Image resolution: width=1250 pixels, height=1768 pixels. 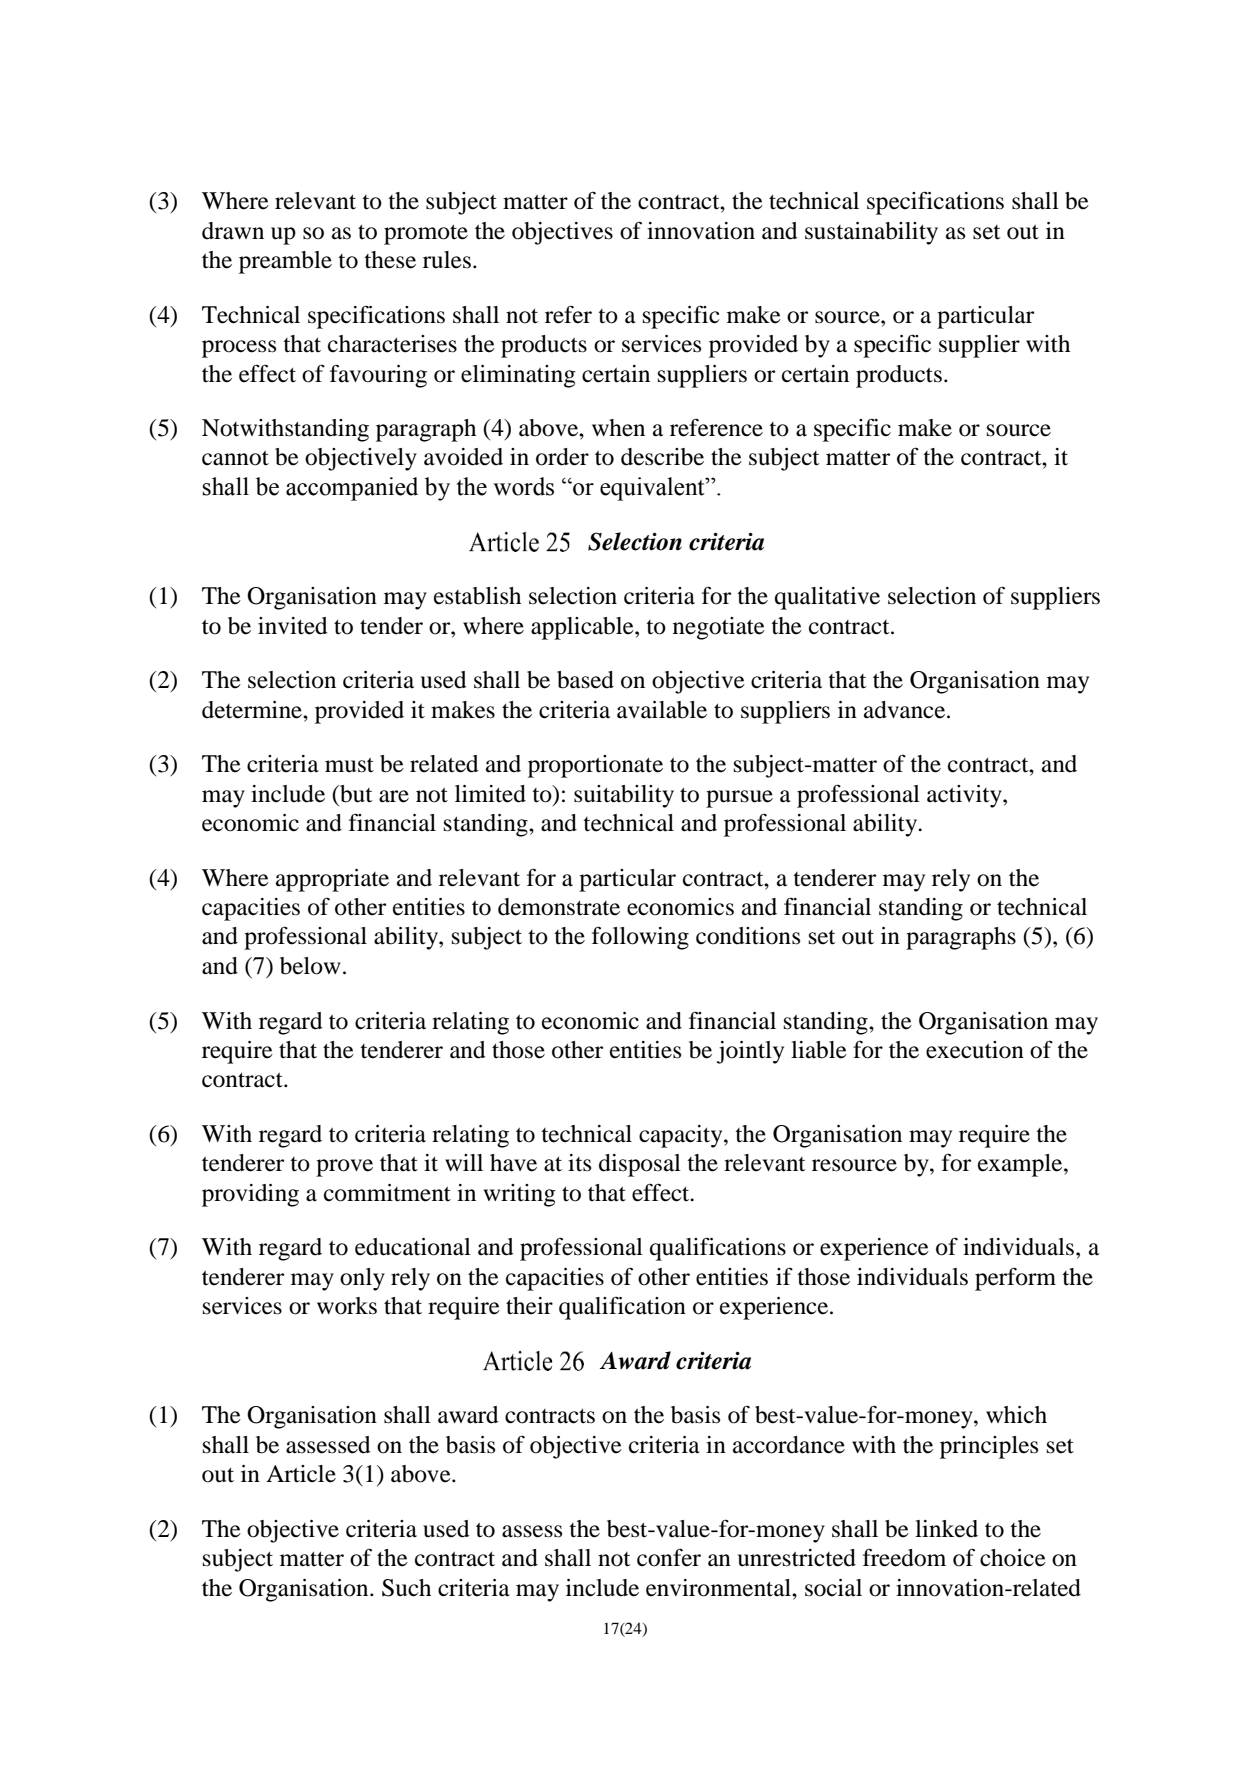 What do you see at coordinates (965, 796) in the screenshot?
I see `activity` at bounding box center [965, 796].
